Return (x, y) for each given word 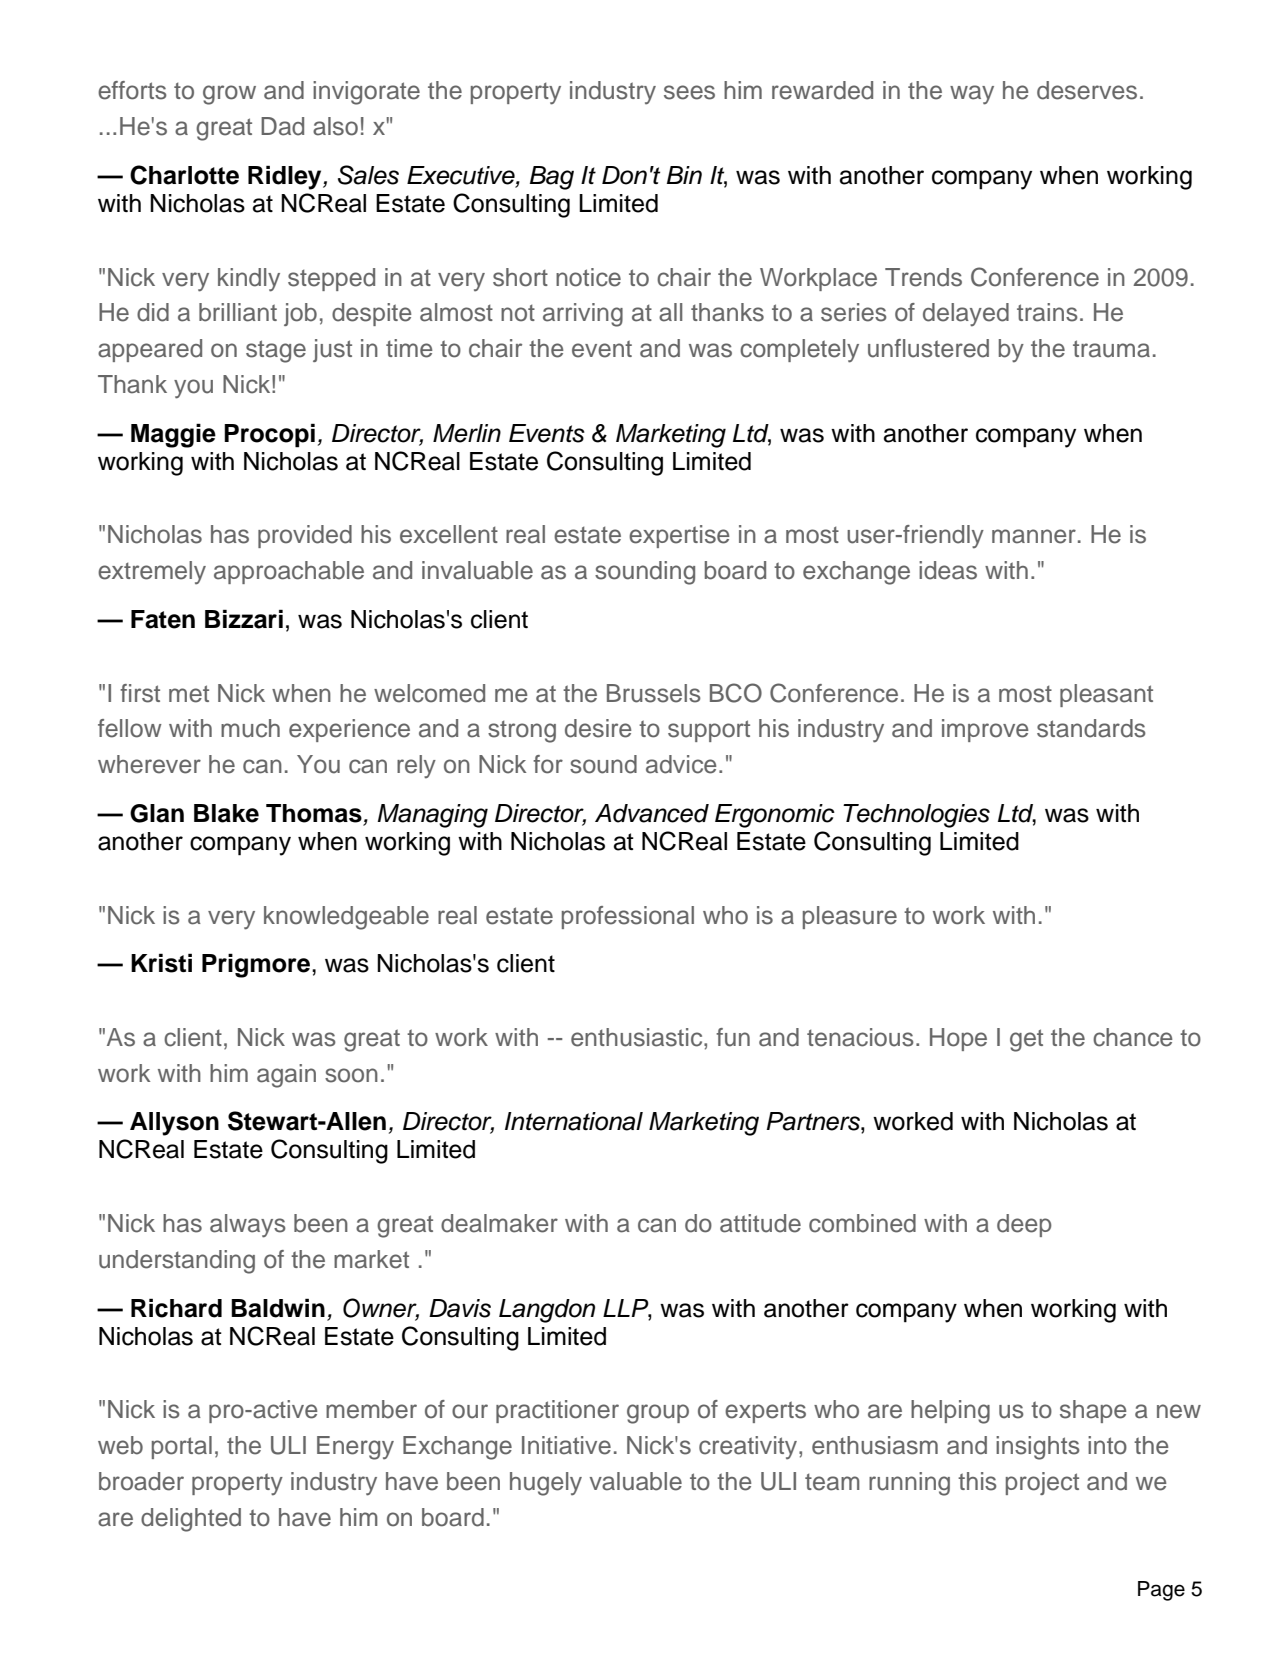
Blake (226, 813)
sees (689, 92)
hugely (546, 1484)
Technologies (916, 816)
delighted (191, 1520)
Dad (282, 126)
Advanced (652, 813)
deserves (1087, 90)
